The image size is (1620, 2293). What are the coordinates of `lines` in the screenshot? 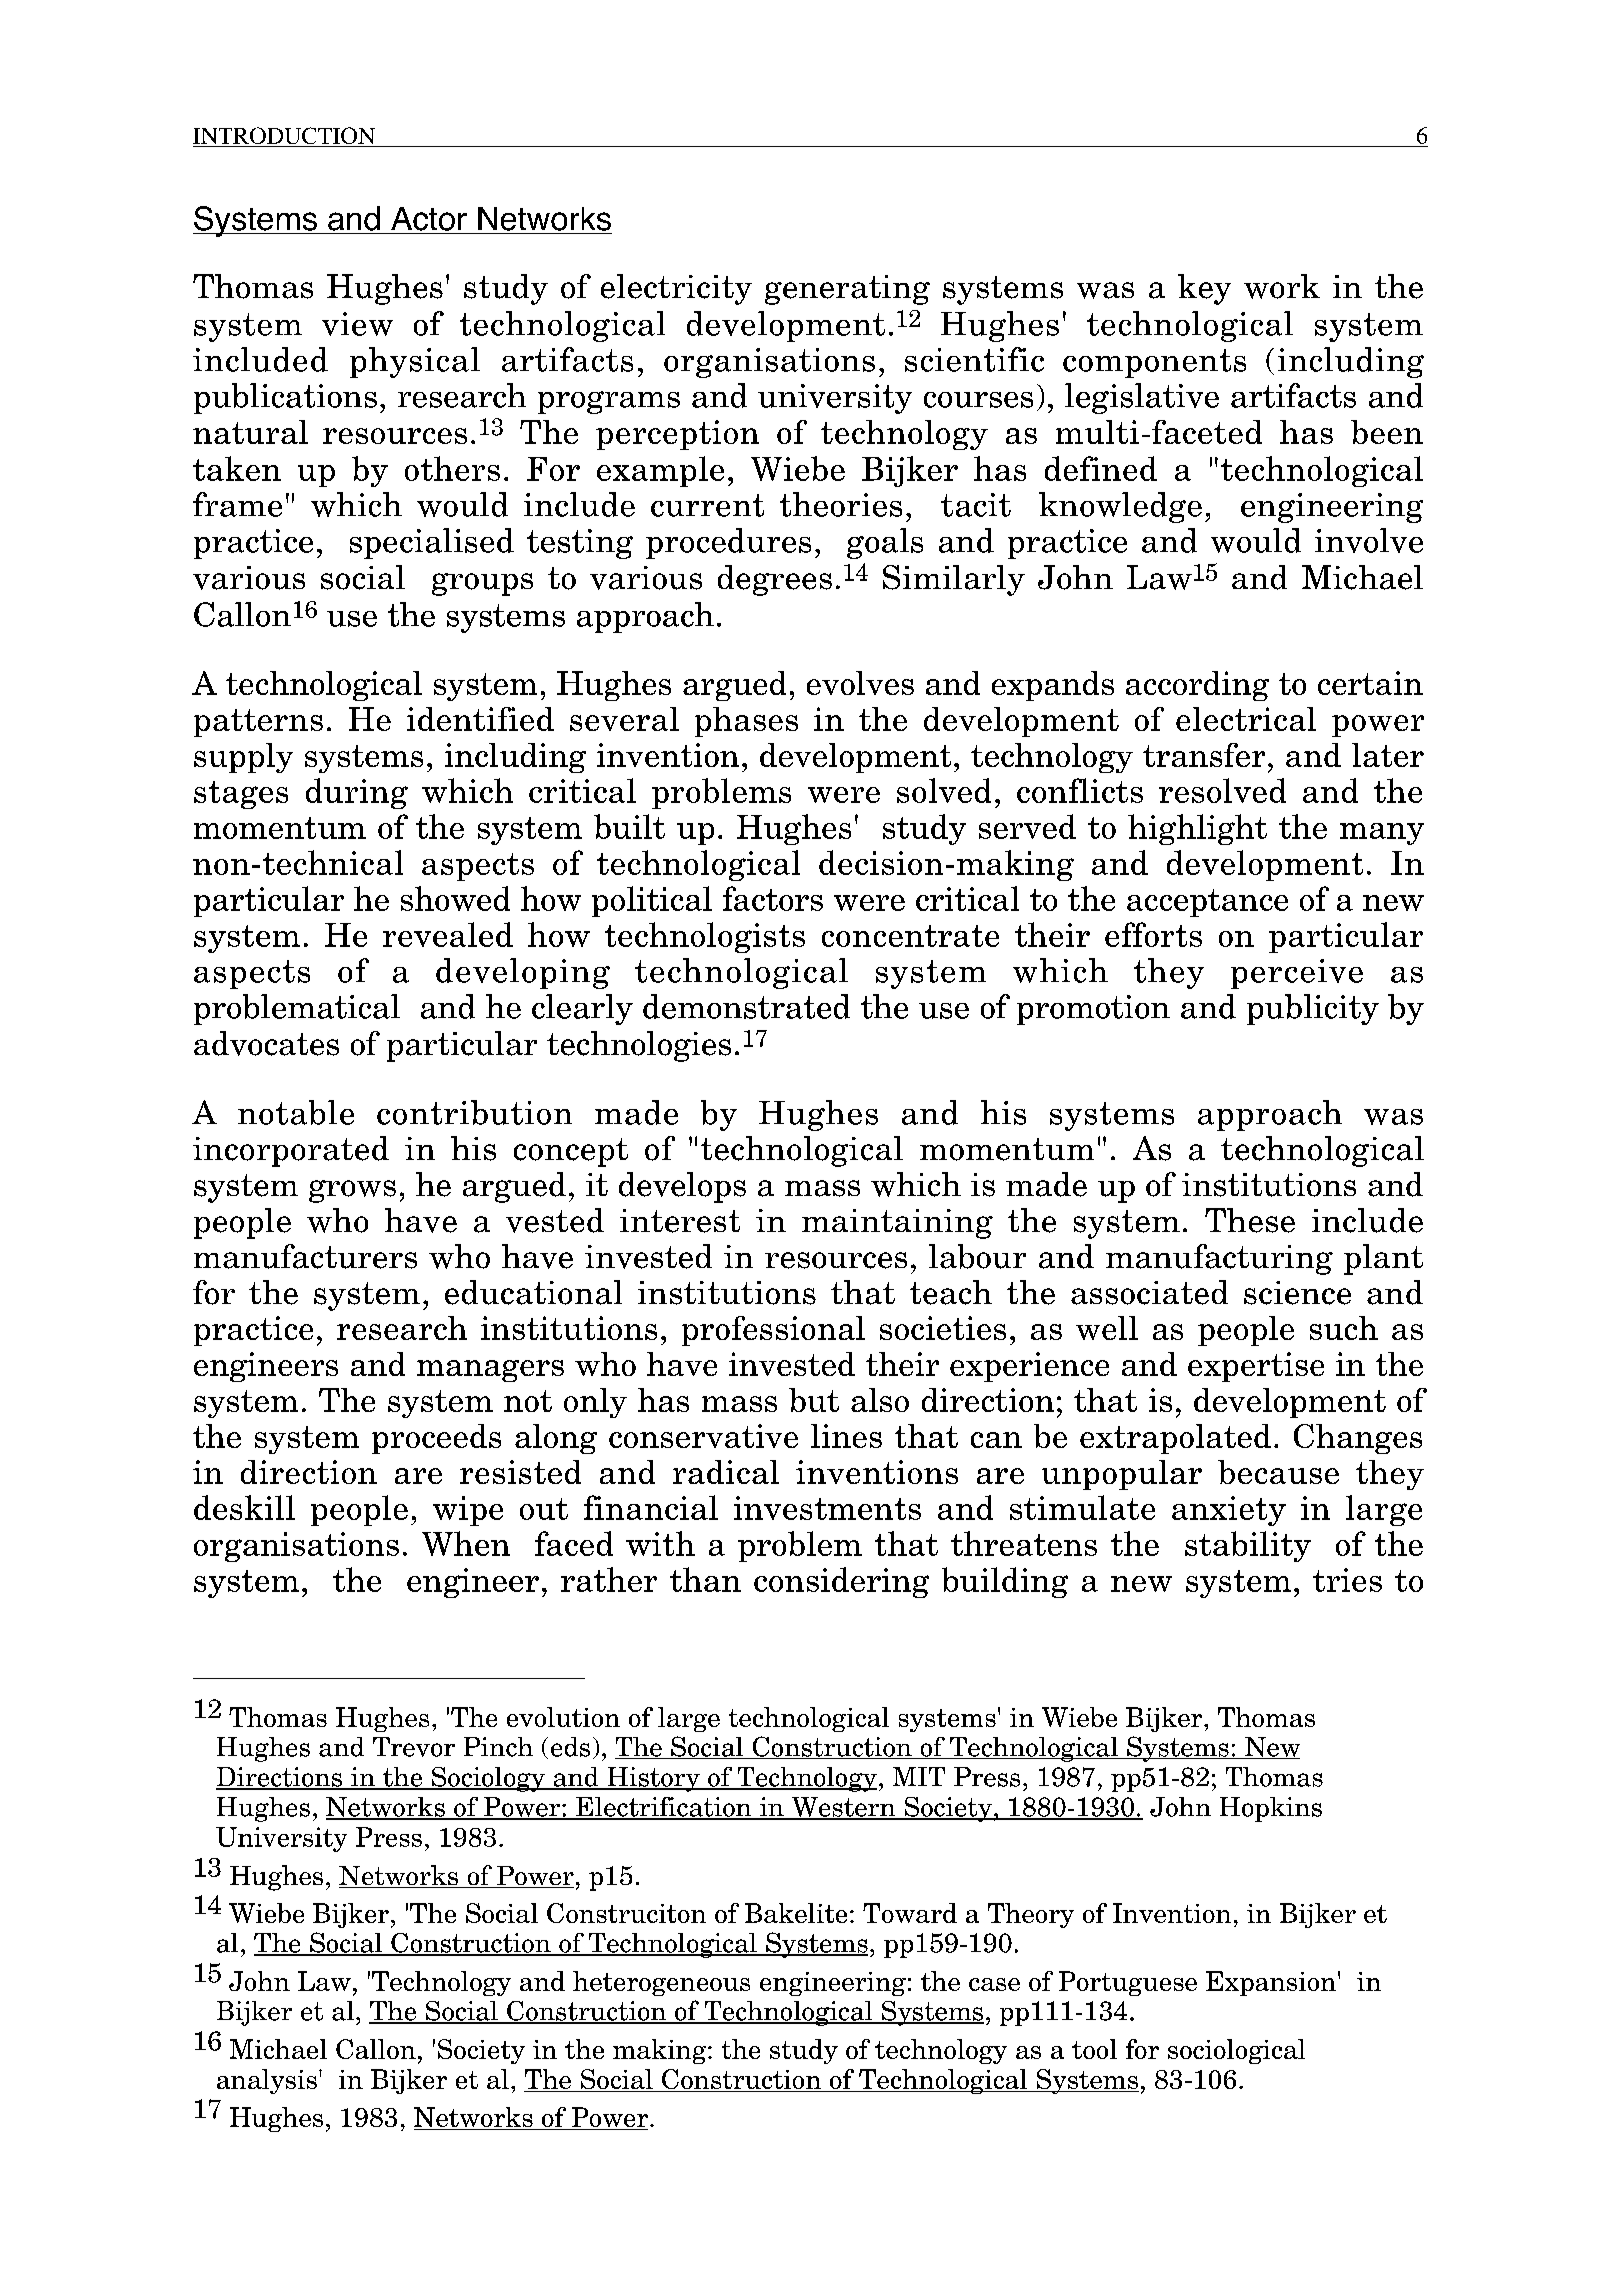 It's located at (846, 1436).
